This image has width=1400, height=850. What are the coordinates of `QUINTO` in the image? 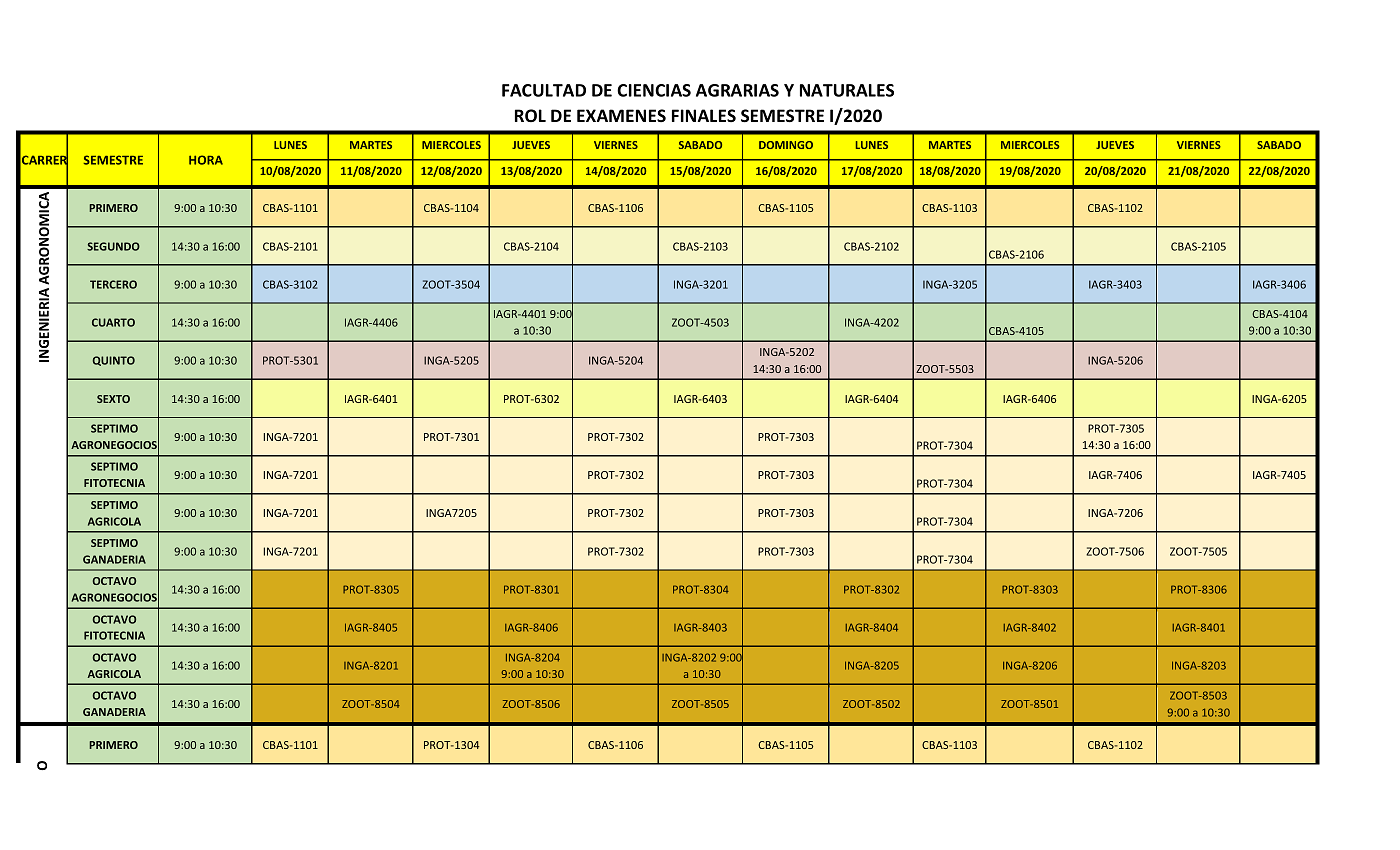 It's located at (114, 361).
